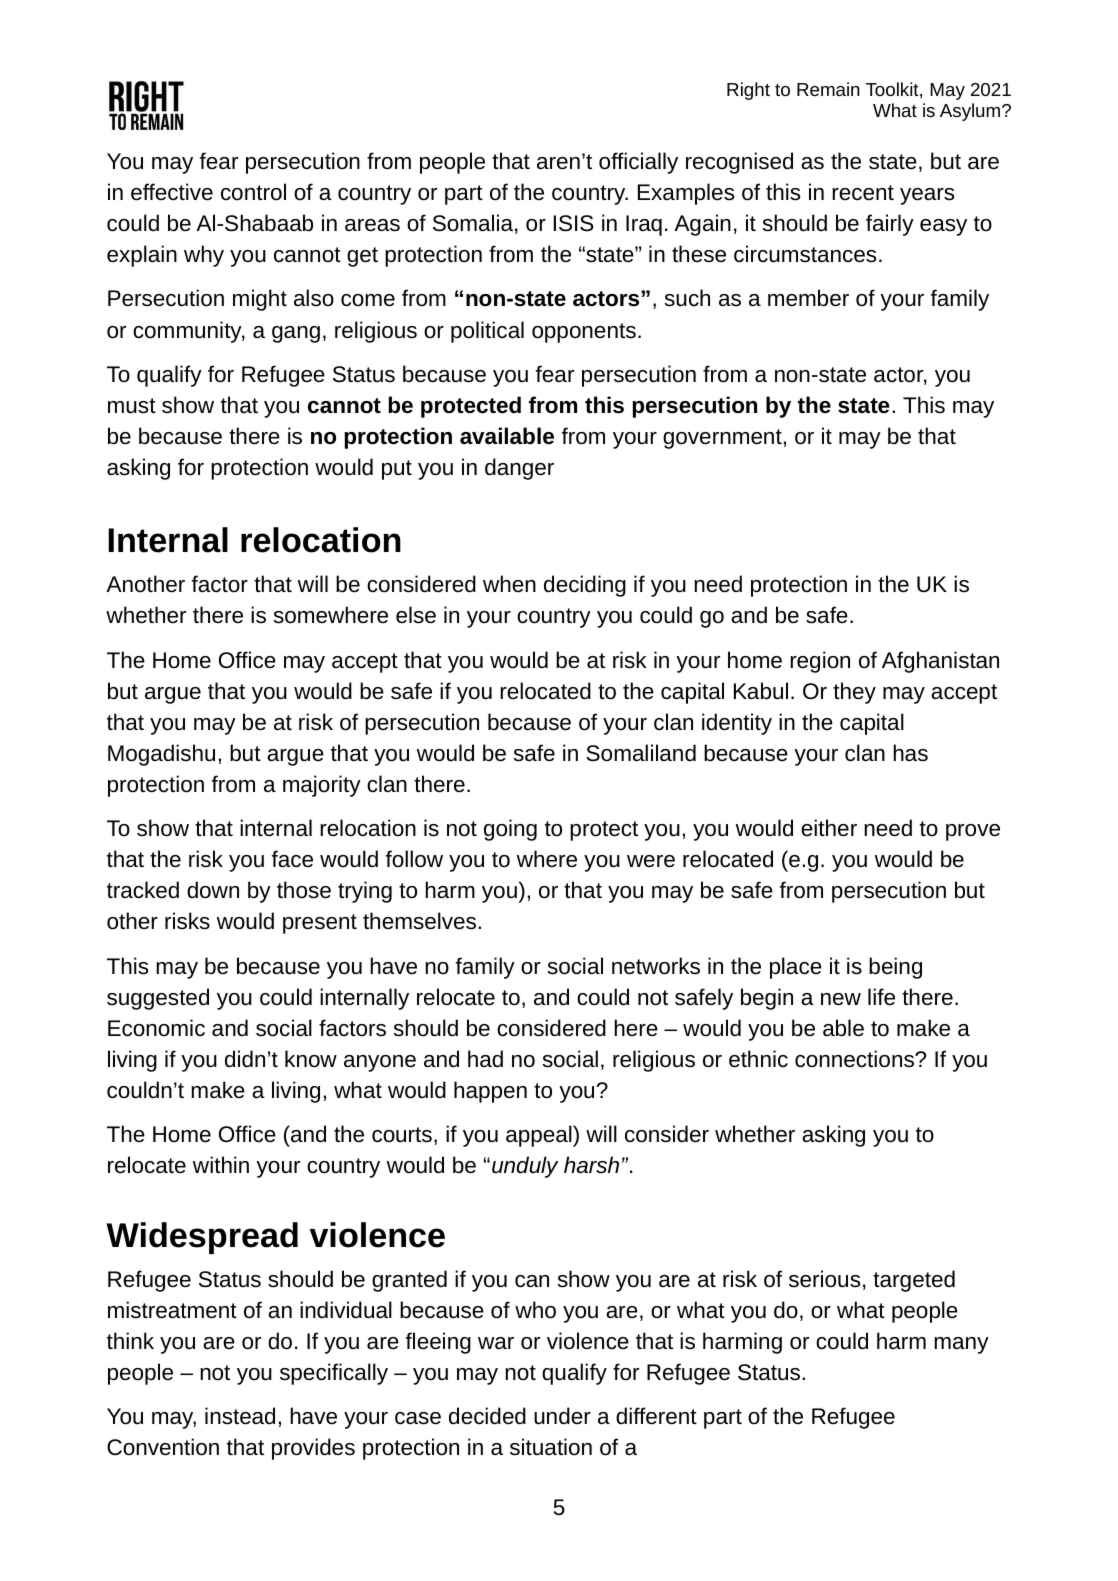 The width and height of the document is (1118, 1581). Describe the element at coordinates (961, 1345) in the document. I see `many` at that location.
